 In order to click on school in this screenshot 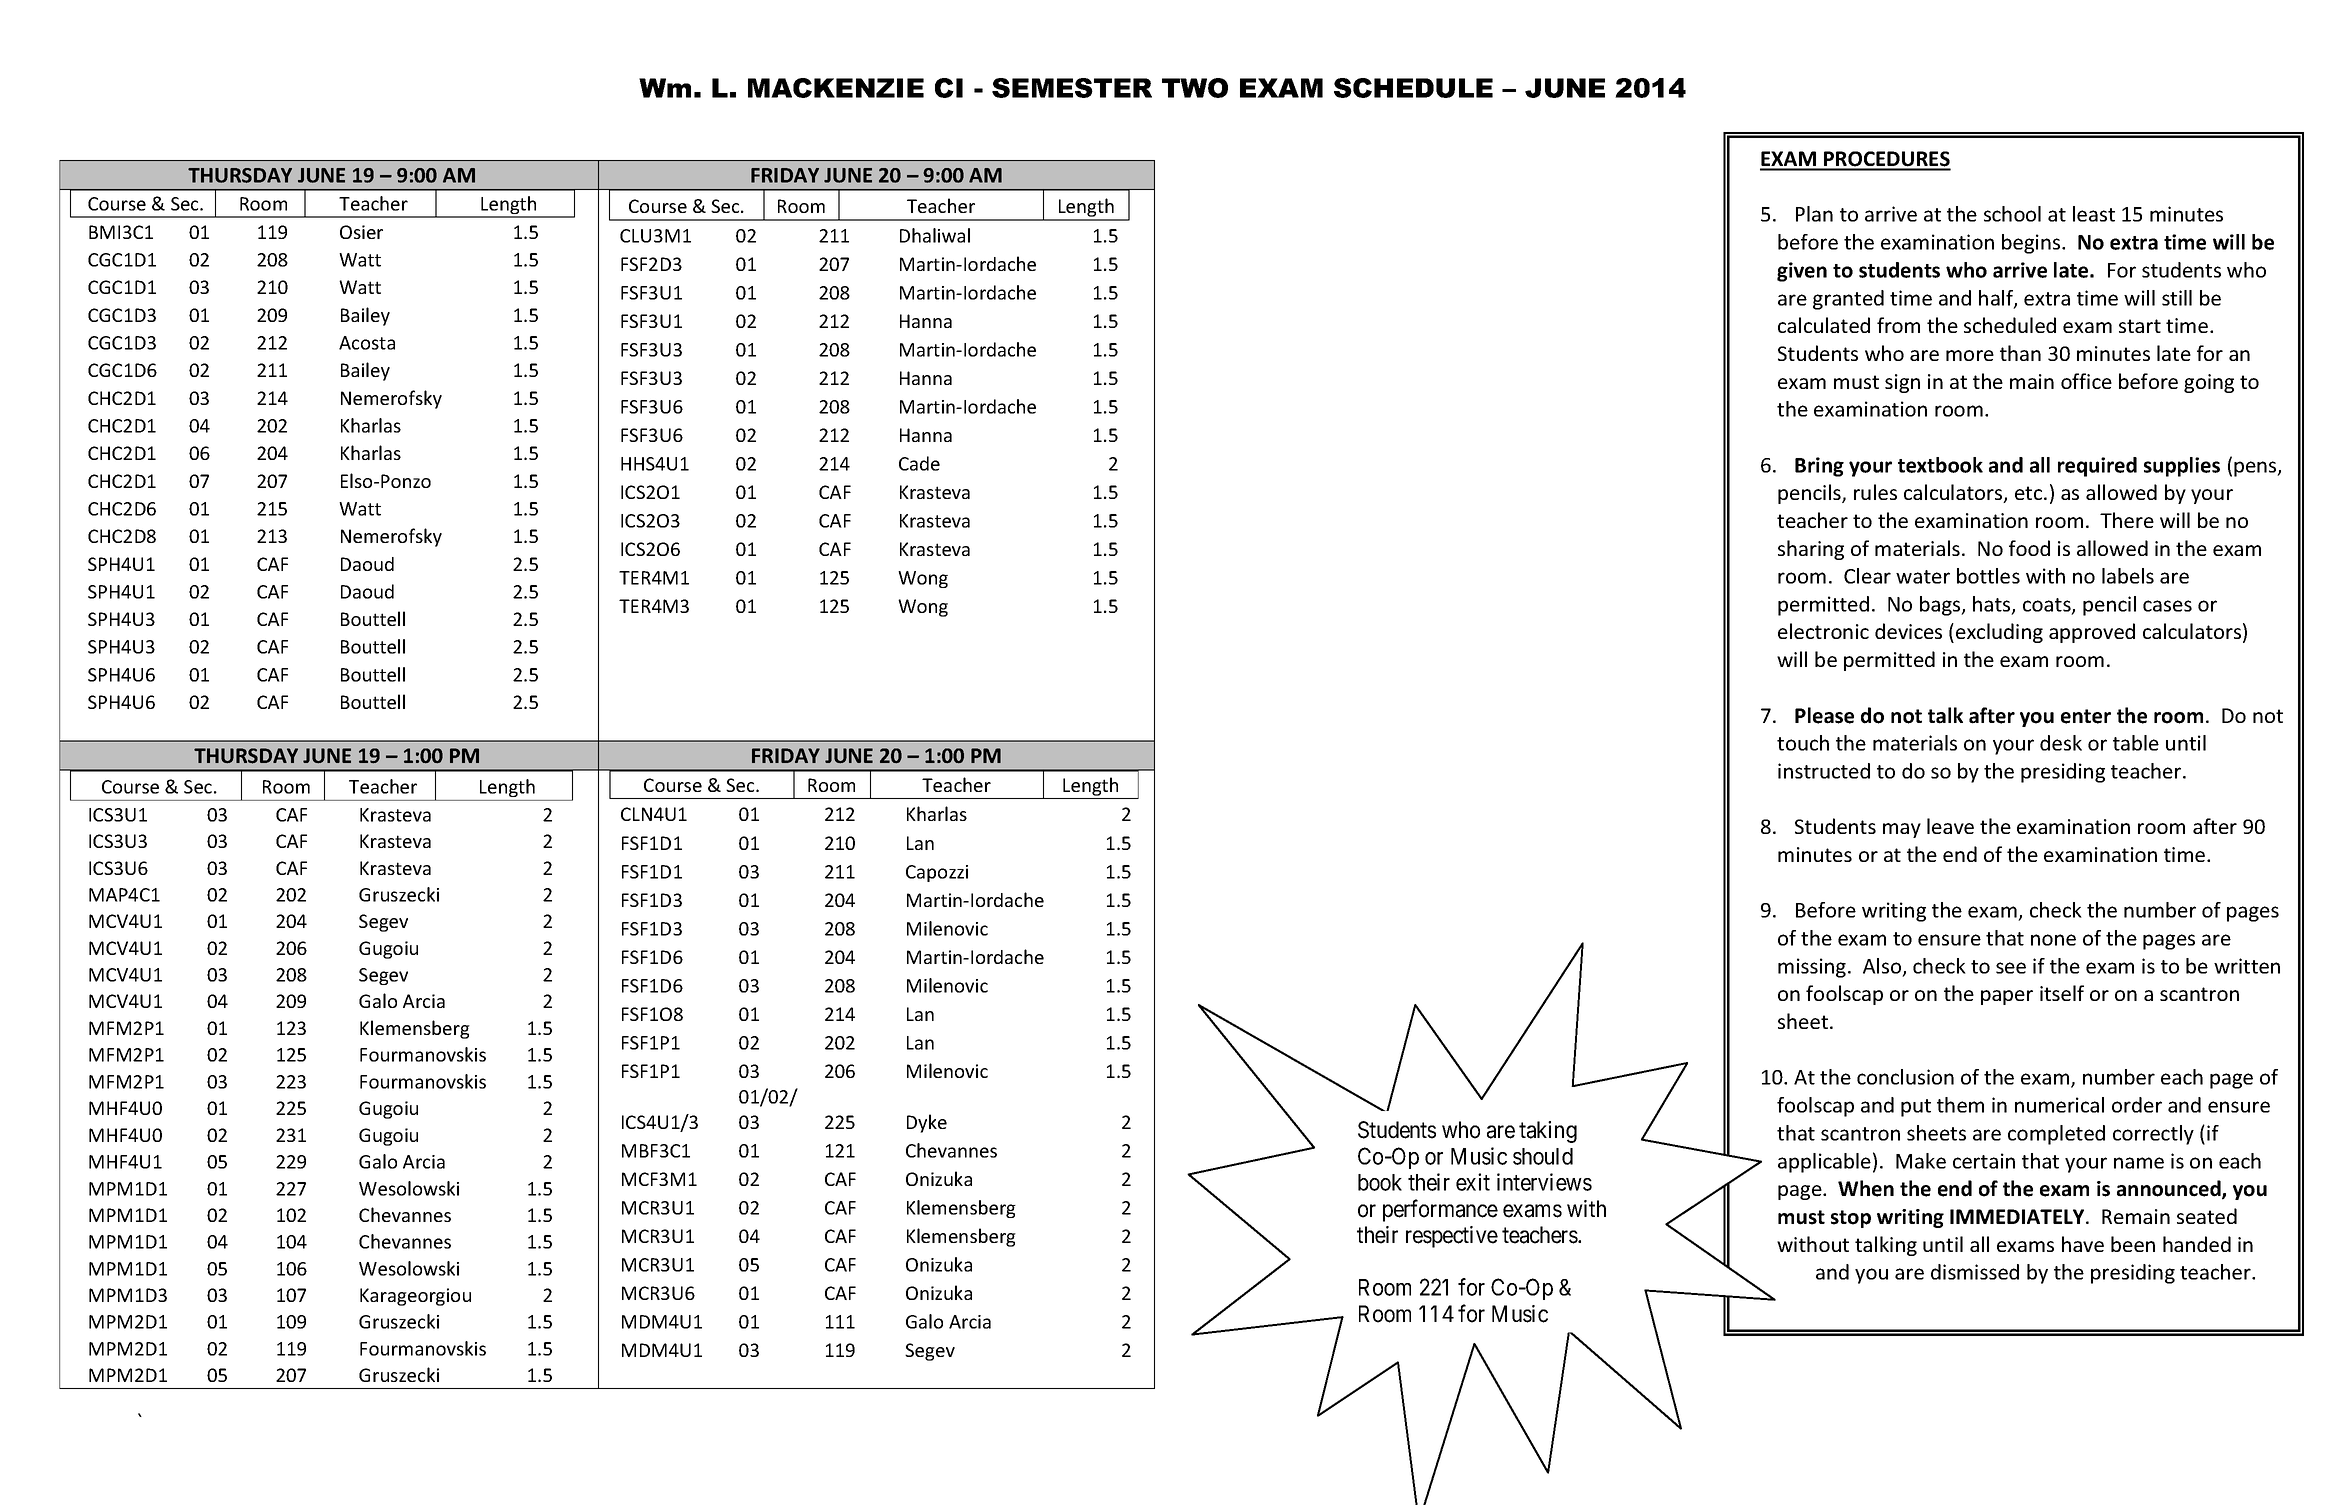, I will do `click(2012, 214)`.
